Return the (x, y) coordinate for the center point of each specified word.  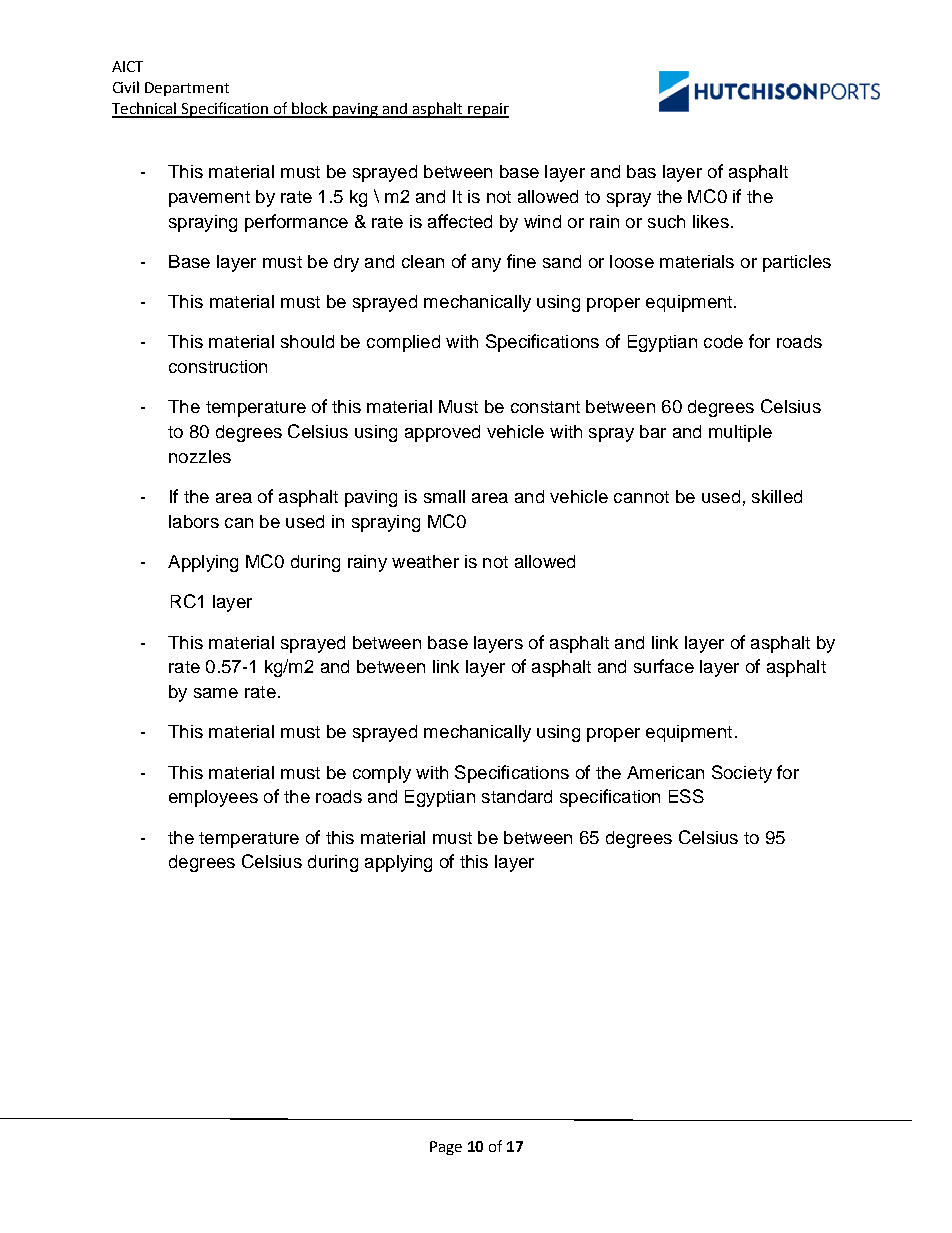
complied (403, 343)
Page (446, 1148)
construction (218, 366)
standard (517, 796)
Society (742, 774)
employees (213, 798)
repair (487, 110)
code (723, 341)
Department (187, 89)
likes (711, 221)
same (216, 693)
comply (382, 774)
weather (425, 561)
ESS (686, 796)
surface (664, 666)
